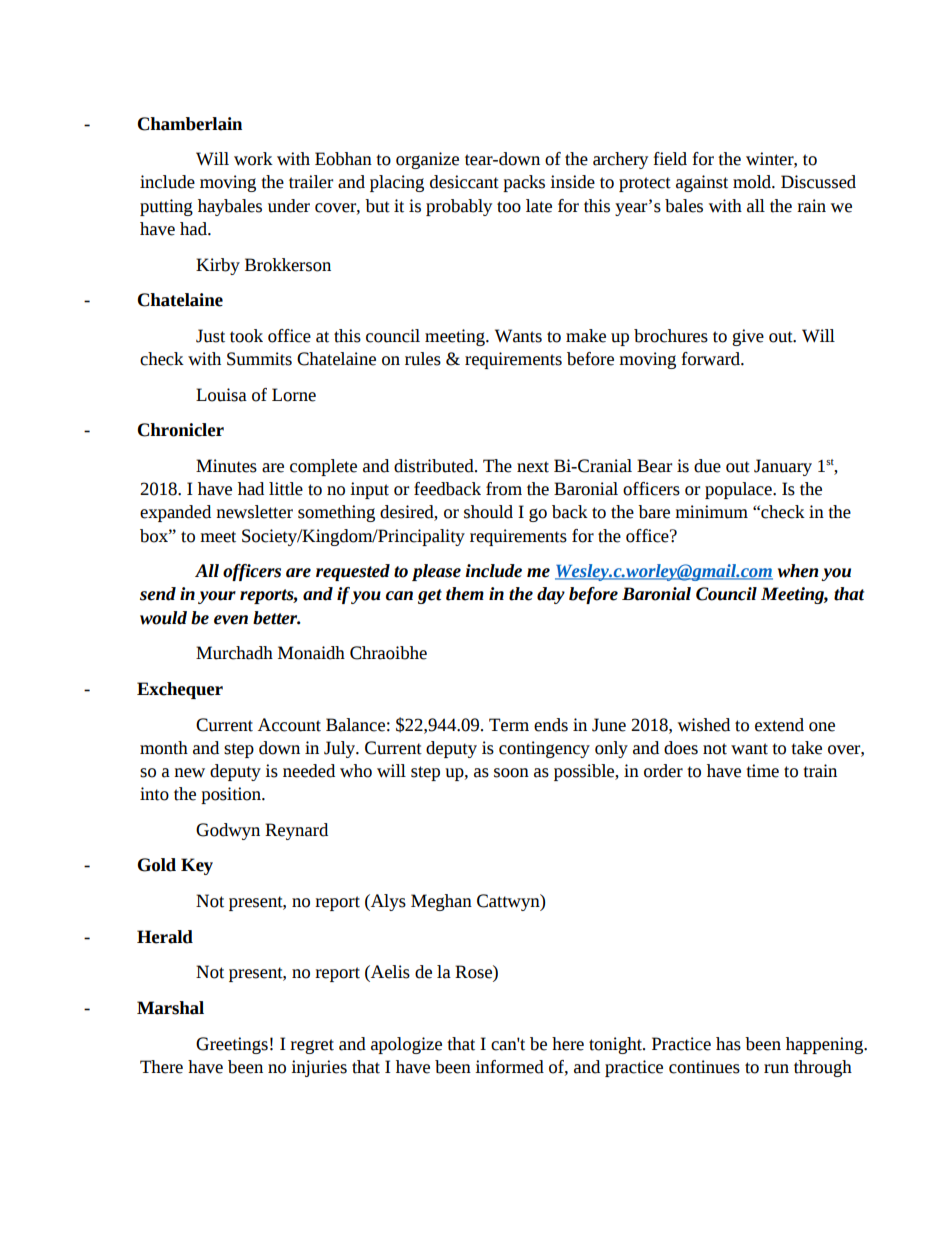 Image resolution: width=952 pixels, height=1233 pixels. What do you see at coordinates (762, 771) in the screenshot?
I see `time` at bounding box center [762, 771].
